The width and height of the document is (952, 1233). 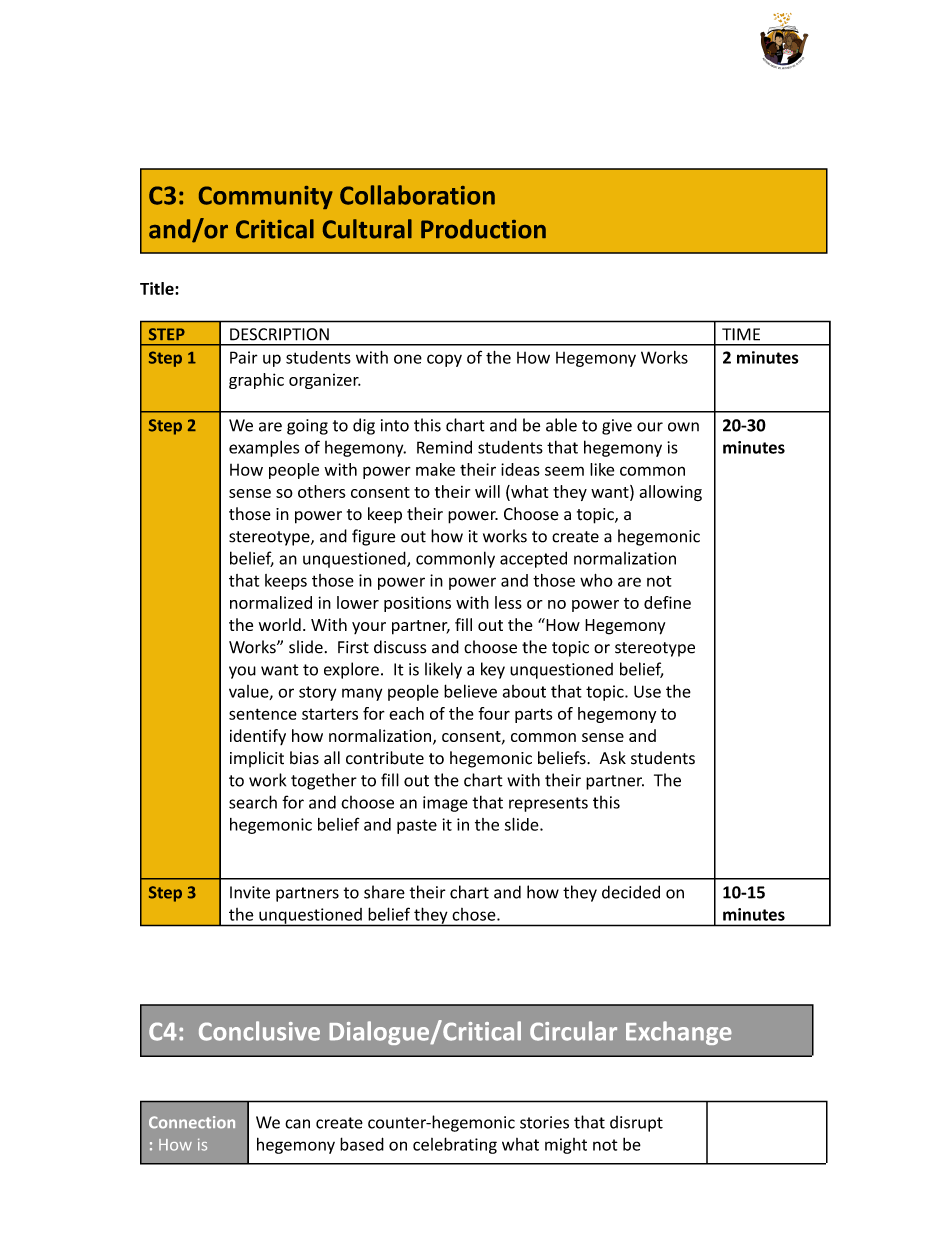 I want to click on own, so click(x=683, y=427).
